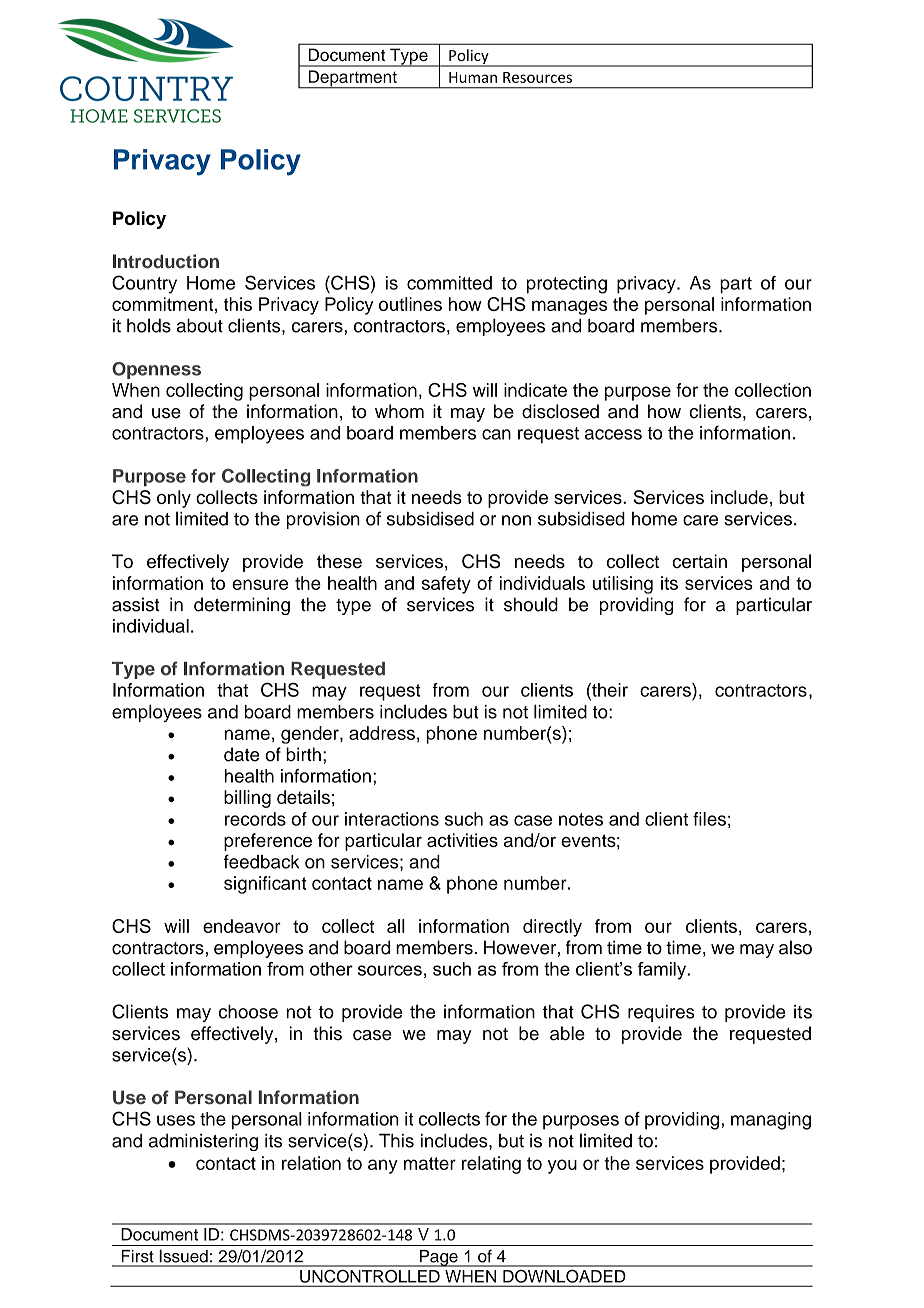 The height and width of the image is (1308, 924). I want to click on safety, so click(446, 585).
